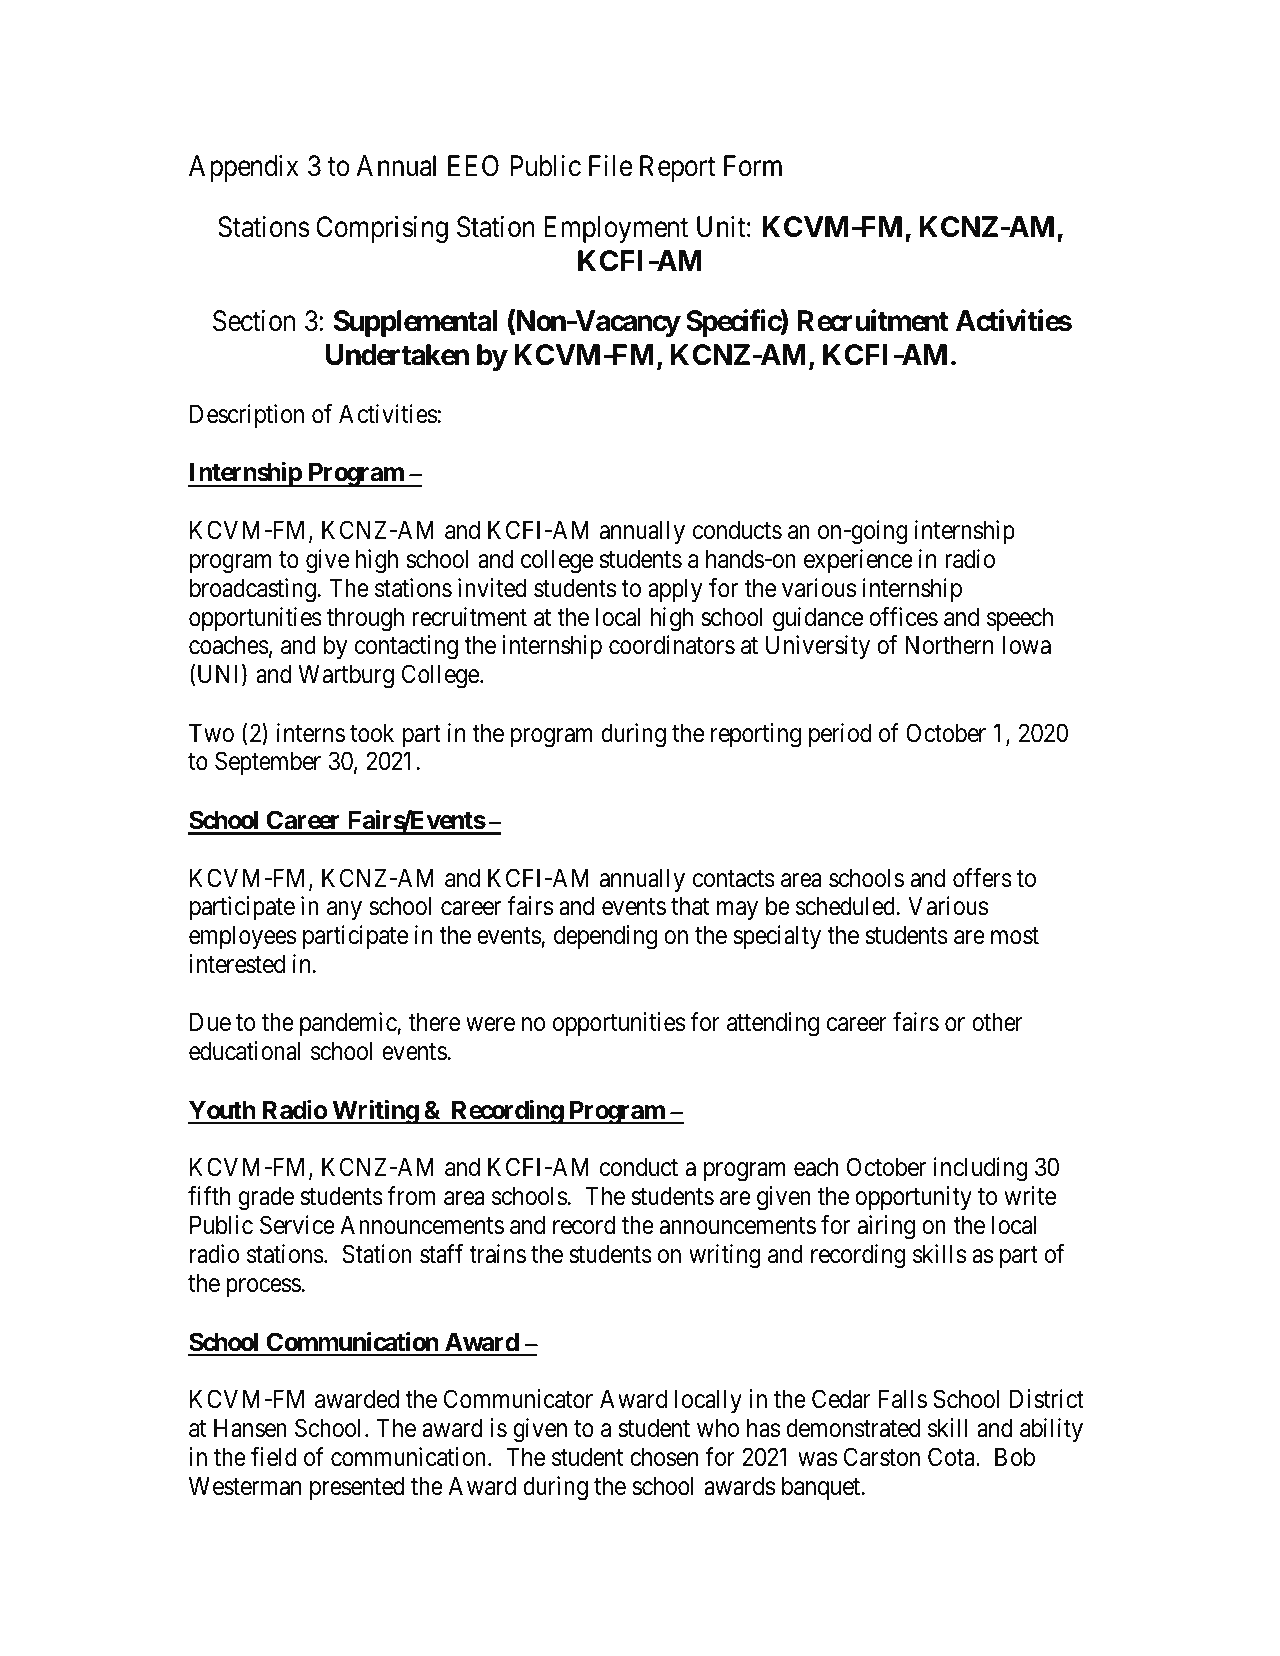  Describe the element at coordinates (247, 416) in the screenshot. I see `Description` at that location.
